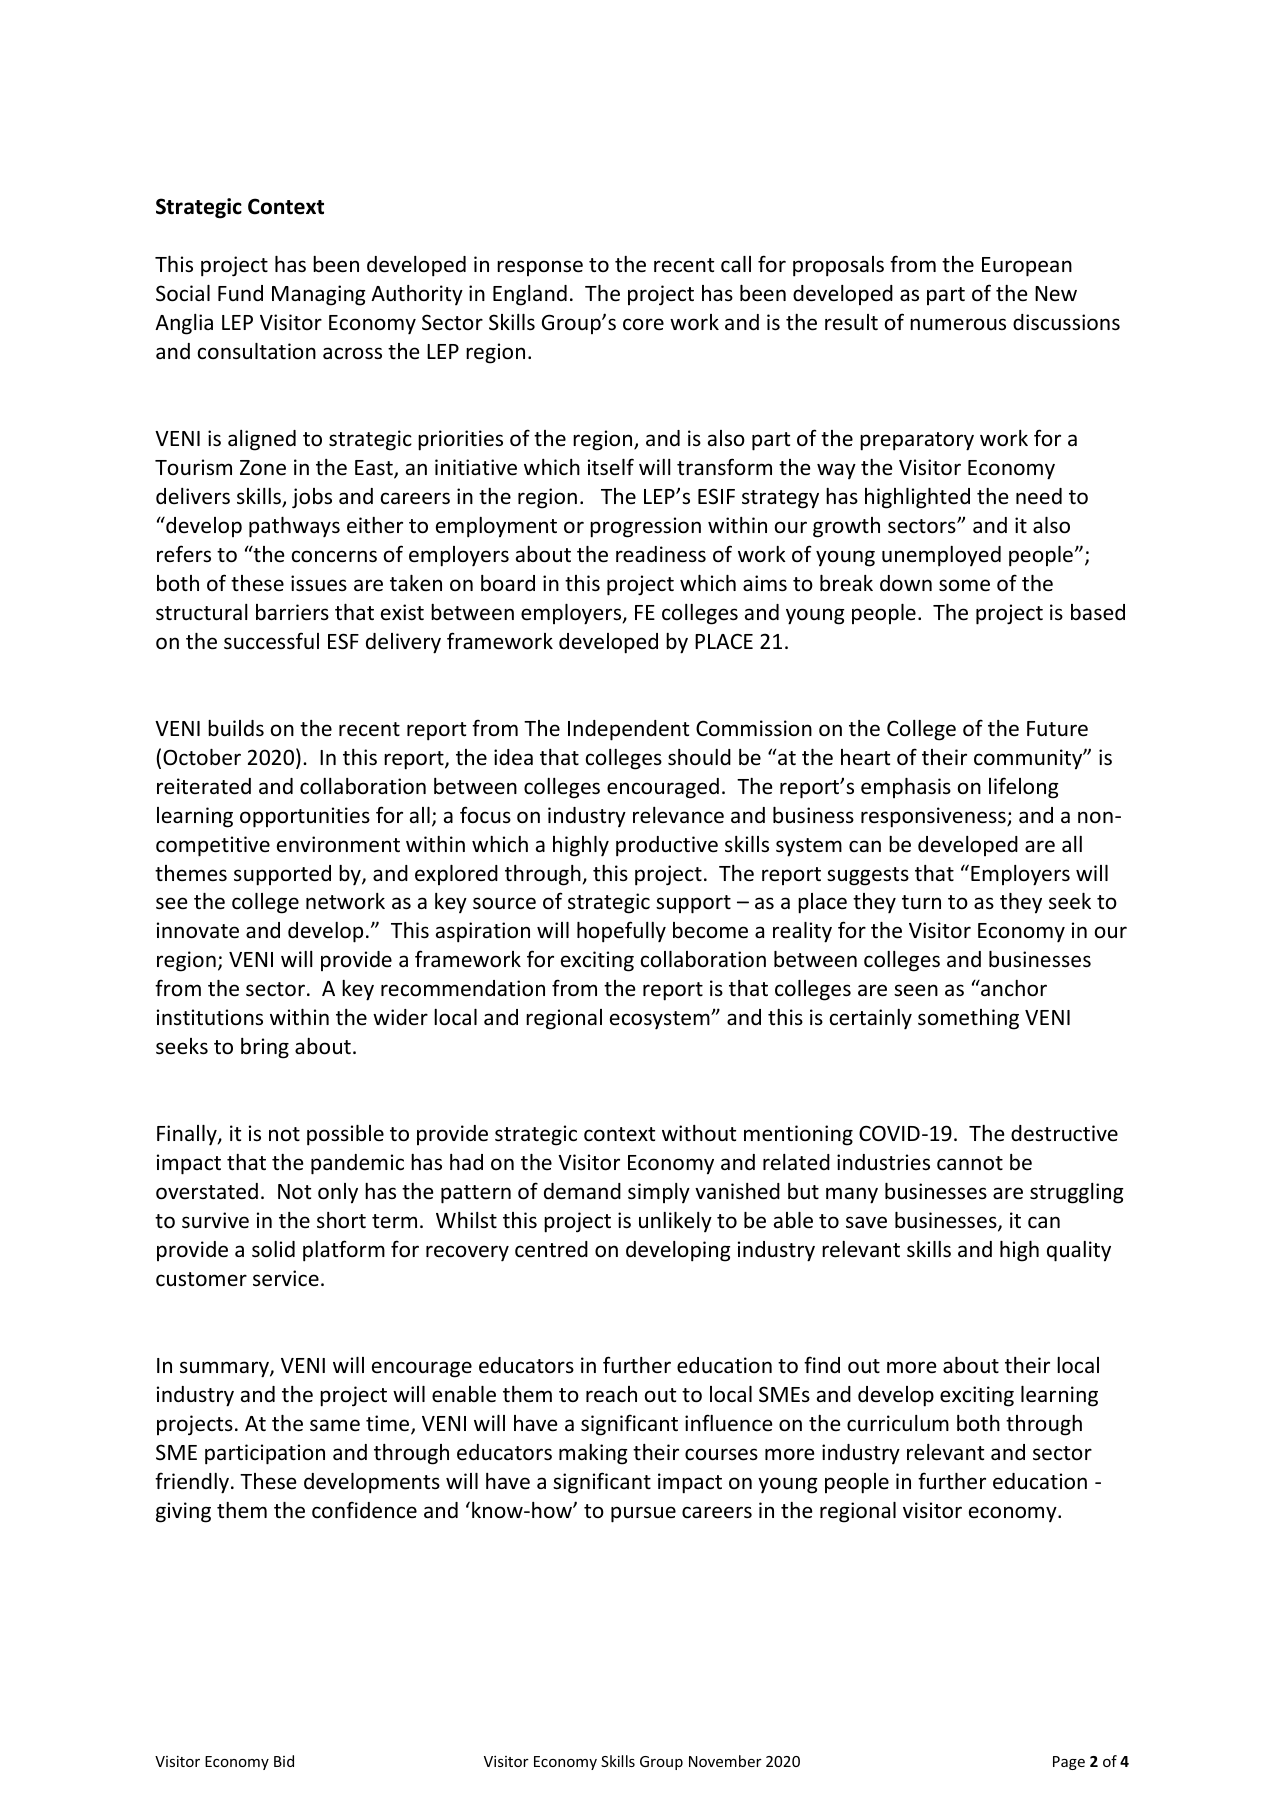 The width and height of the screenshot is (1284, 1816). What do you see at coordinates (941, 556) in the screenshot?
I see `unemployed` at bounding box center [941, 556].
